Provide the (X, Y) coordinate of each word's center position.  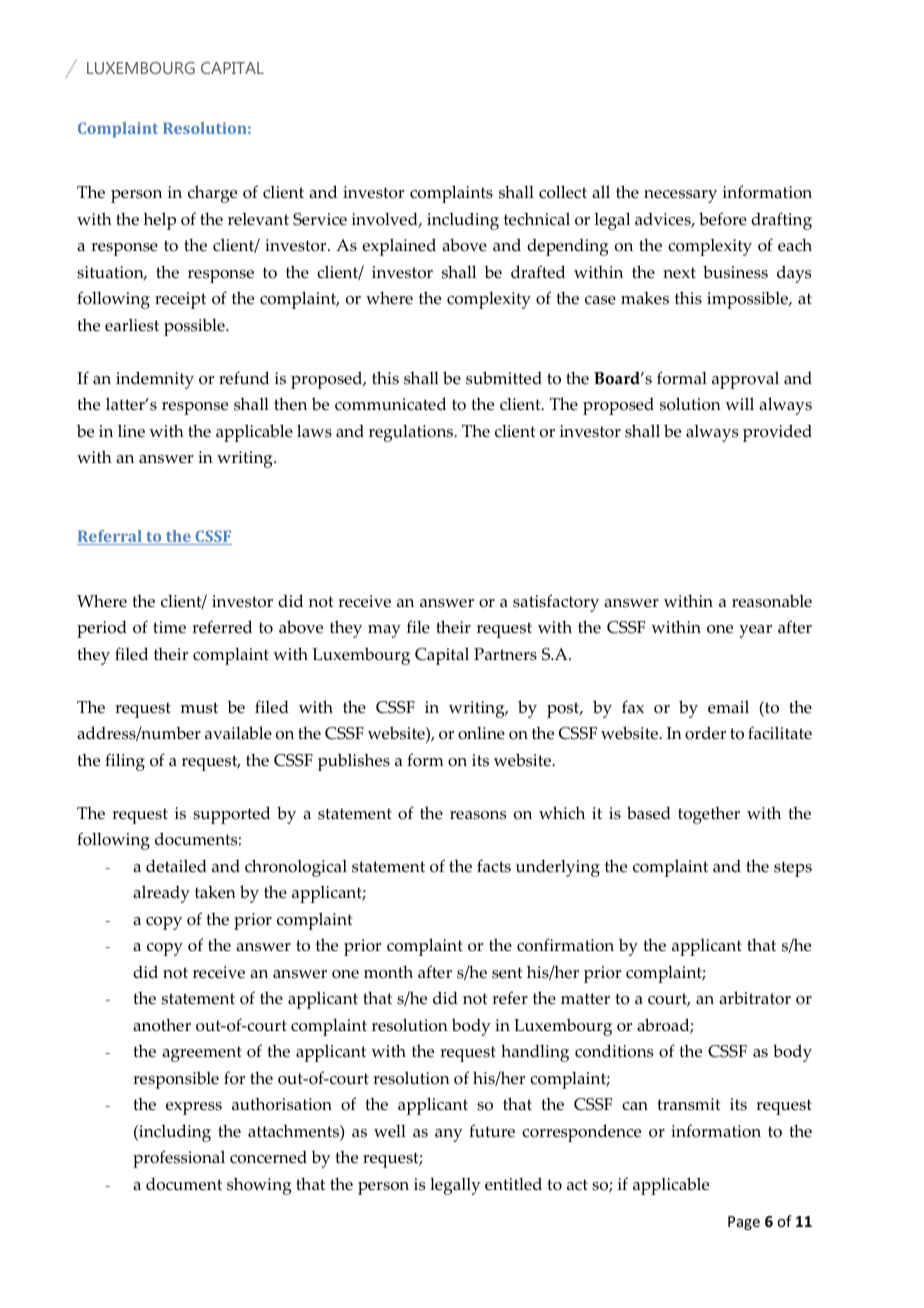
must (199, 708)
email (728, 707)
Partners (505, 654)
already (161, 894)
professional (179, 1159)
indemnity (155, 380)
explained (399, 247)
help (159, 221)
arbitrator (755, 998)
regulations (412, 433)
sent (507, 973)
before (723, 219)
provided (777, 433)
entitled (513, 1184)
